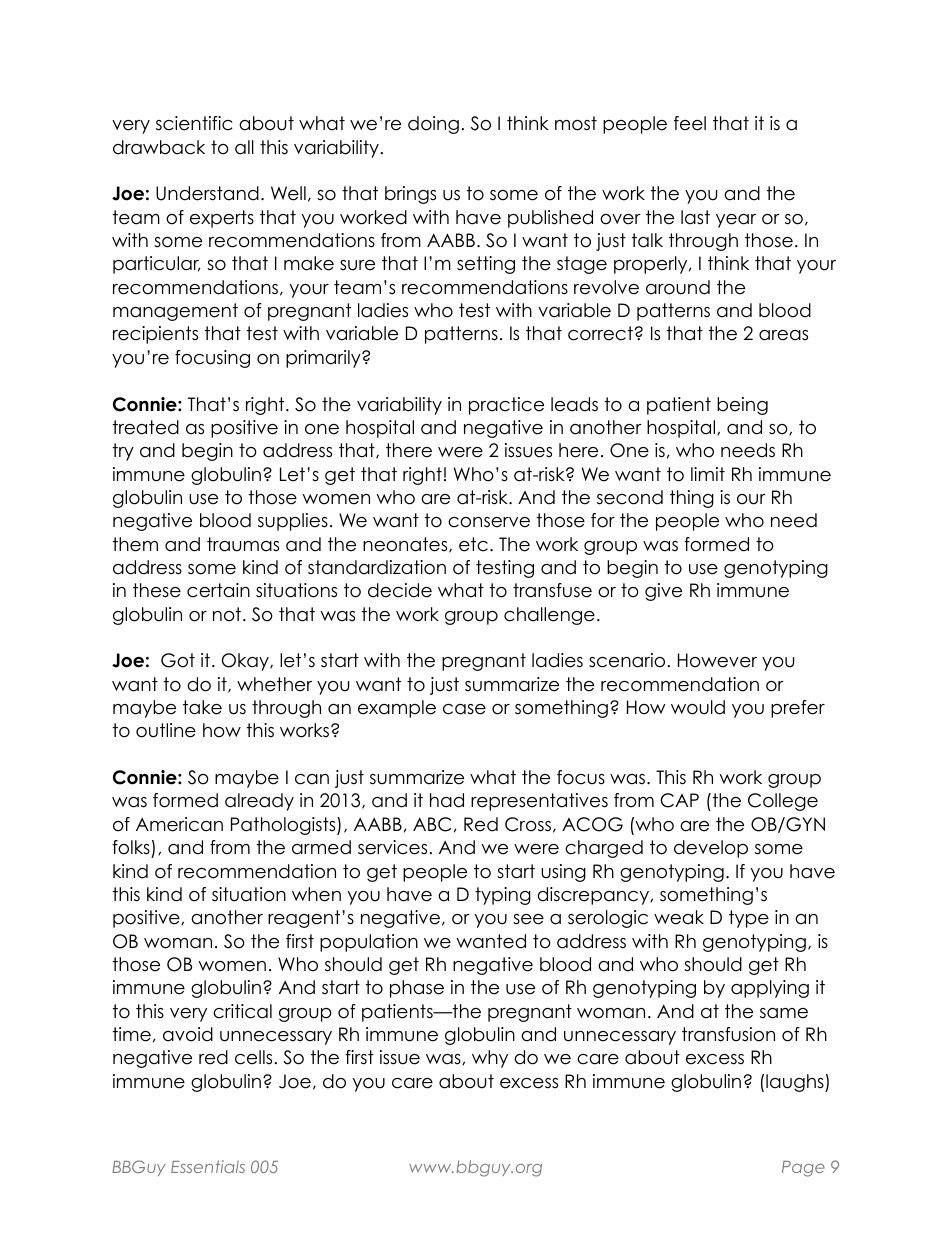 This image has height=1233, width=952. What do you see at coordinates (179, 824) in the image?
I see `American` at bounding box center [179, 824].
